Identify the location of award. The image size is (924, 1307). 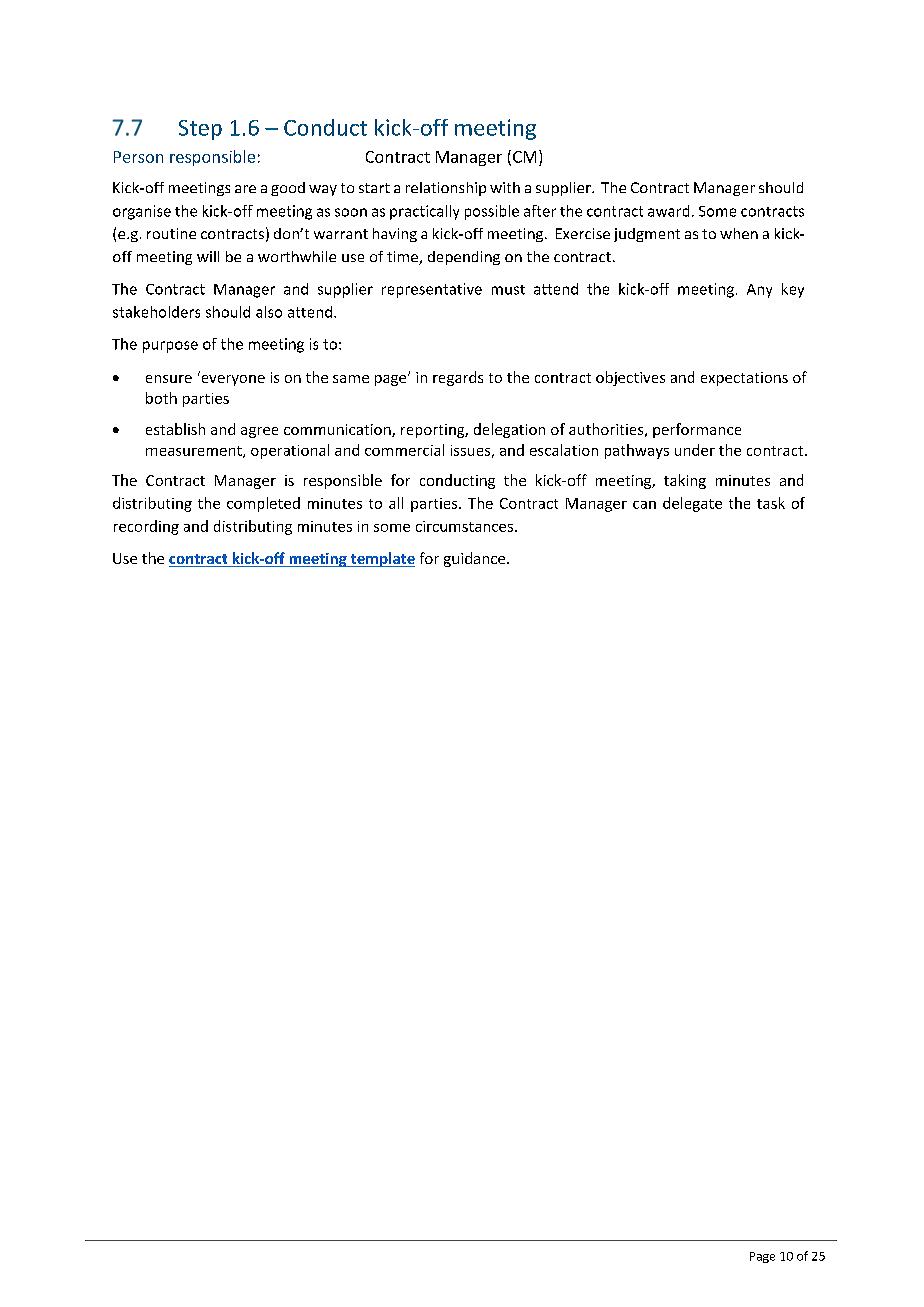
(668, 211).
